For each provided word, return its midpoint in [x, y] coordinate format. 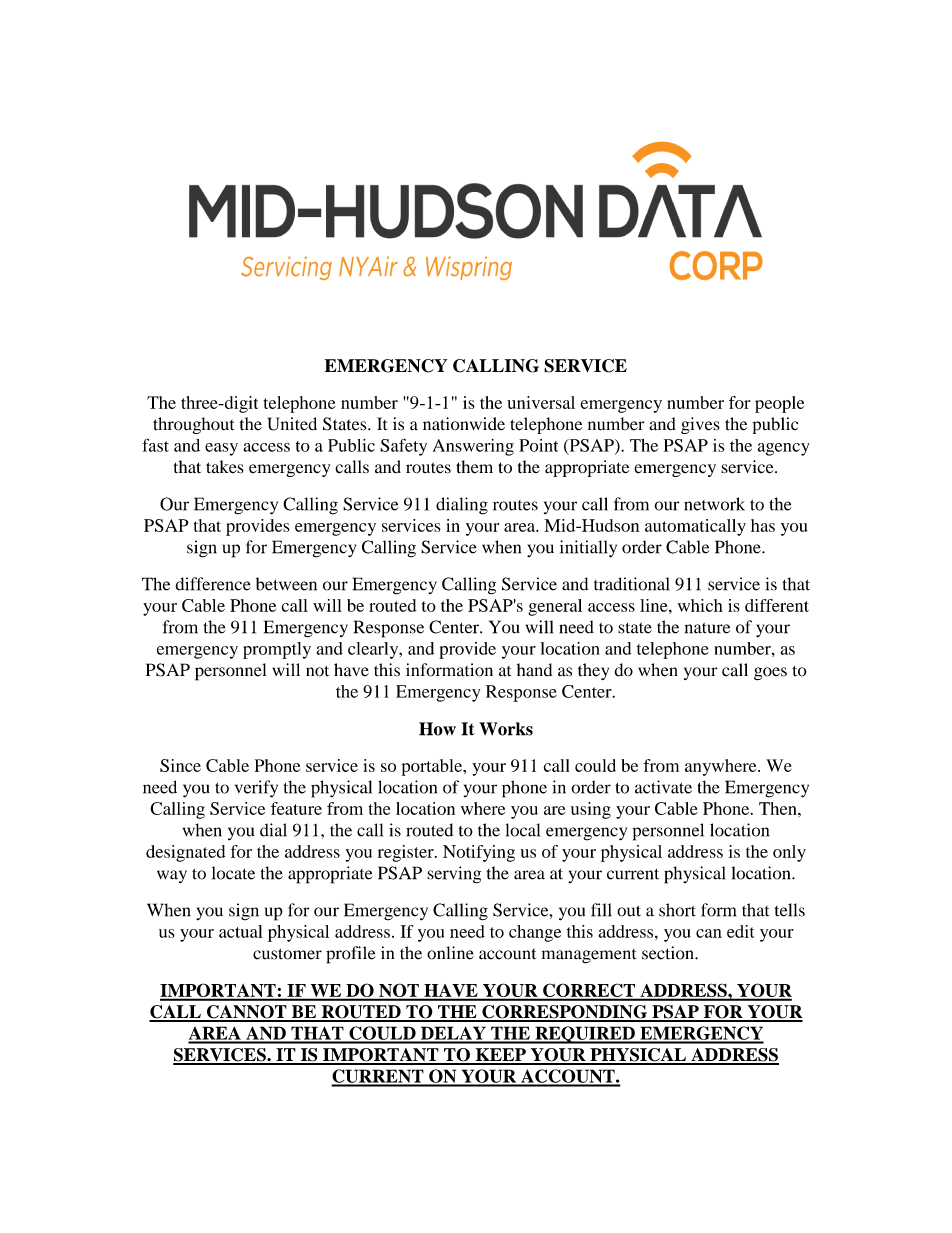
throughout [193, 425]
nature [707, 628]
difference [213, 584]
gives [700, 425]
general [555, 607]
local [522, 830]
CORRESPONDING [565, 1013]
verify [256, 789]
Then [779, 808]
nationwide [464, 424]
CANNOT [247, 1013]
